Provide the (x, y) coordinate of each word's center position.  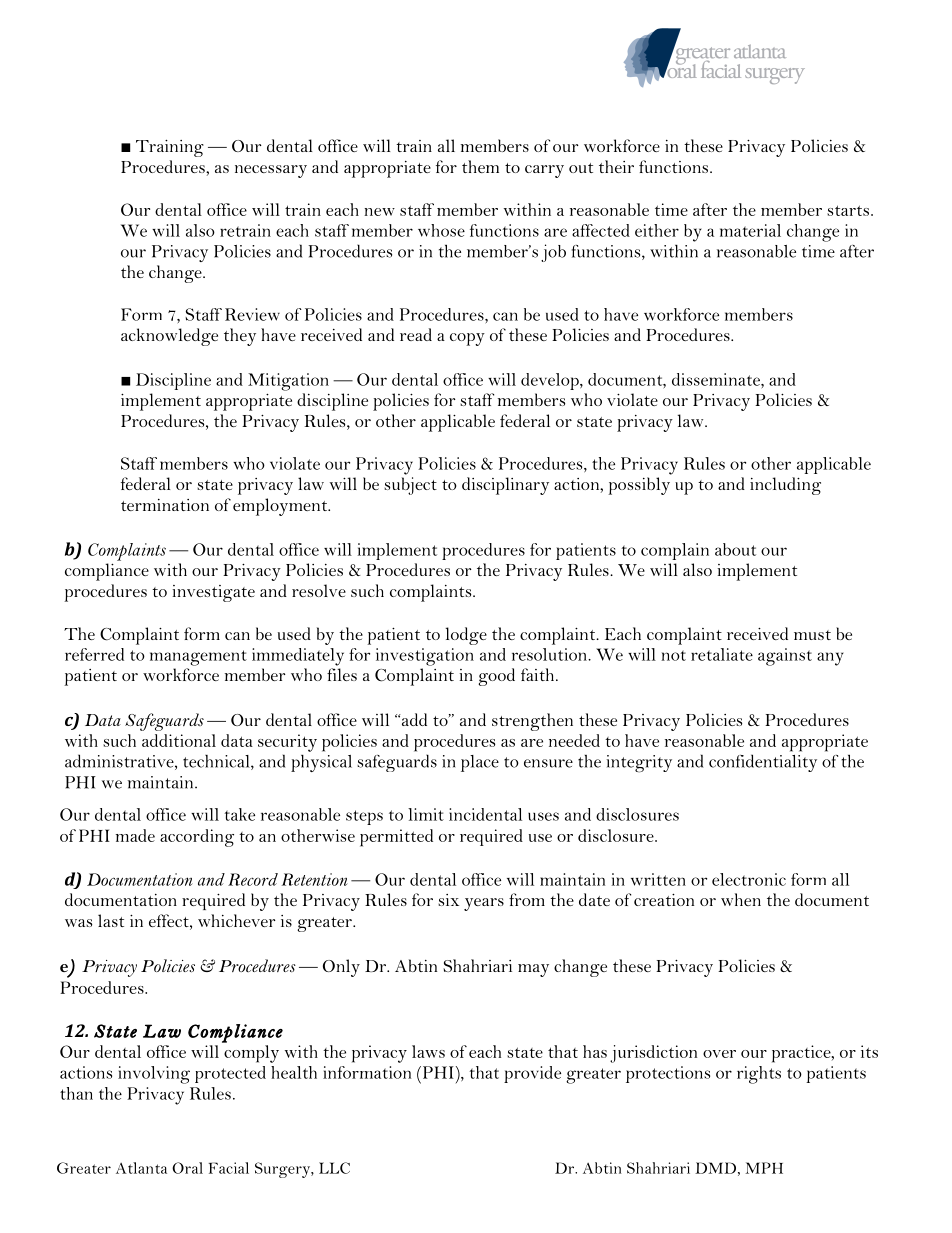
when (741, 899)
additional (179, 740)
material (750, 230)
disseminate (717, 379)
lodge (466, 636)
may (533, 970)
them (480, 166)
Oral (187, 1168)
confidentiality (763, 763)
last (111, 920)
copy (467, 339)
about (735, 549)
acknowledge (169, 337)
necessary (271, 171)
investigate (214, 593)
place (480, 763)
